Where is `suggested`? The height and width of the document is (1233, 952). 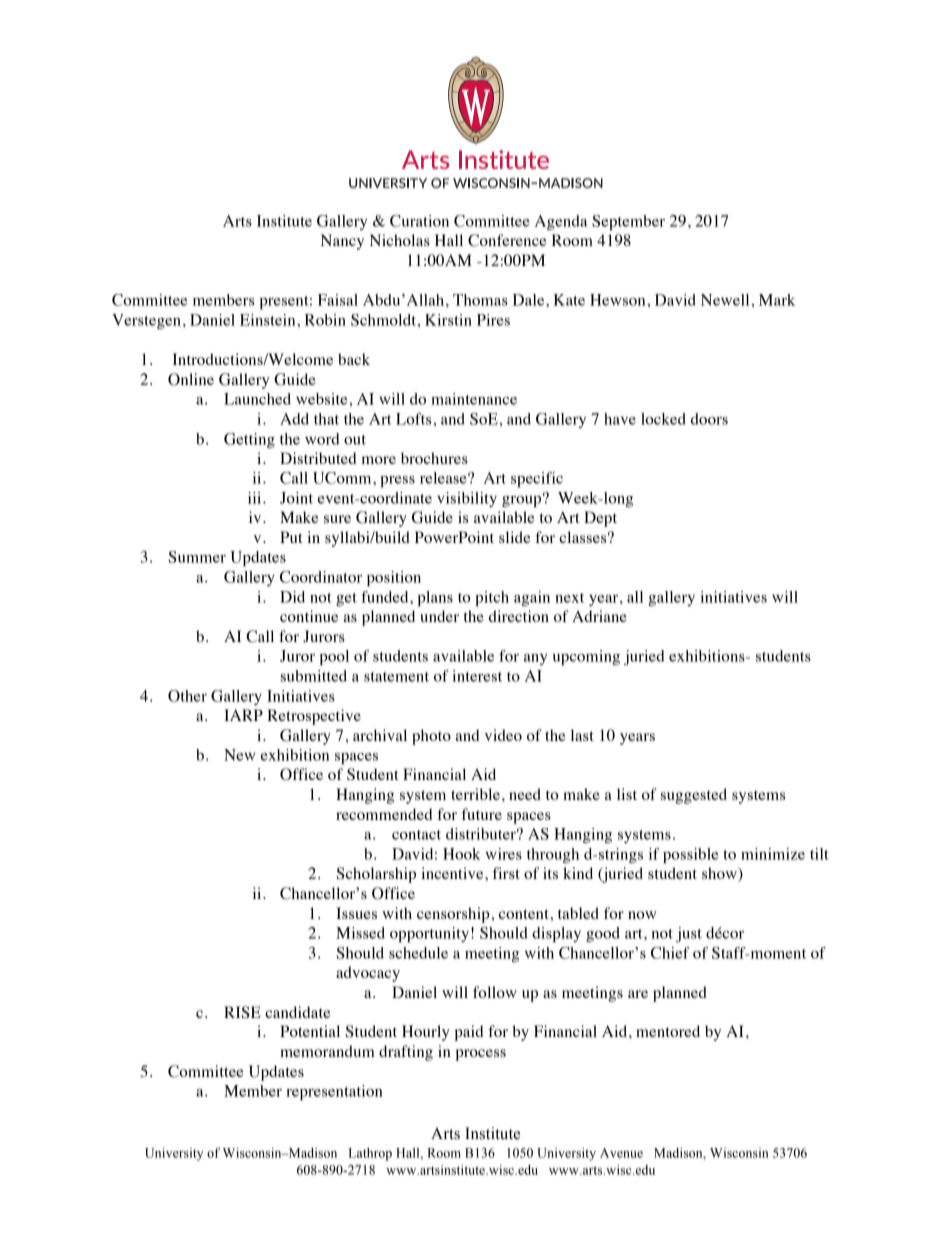
suggested is located at coordinates (694, 796).
